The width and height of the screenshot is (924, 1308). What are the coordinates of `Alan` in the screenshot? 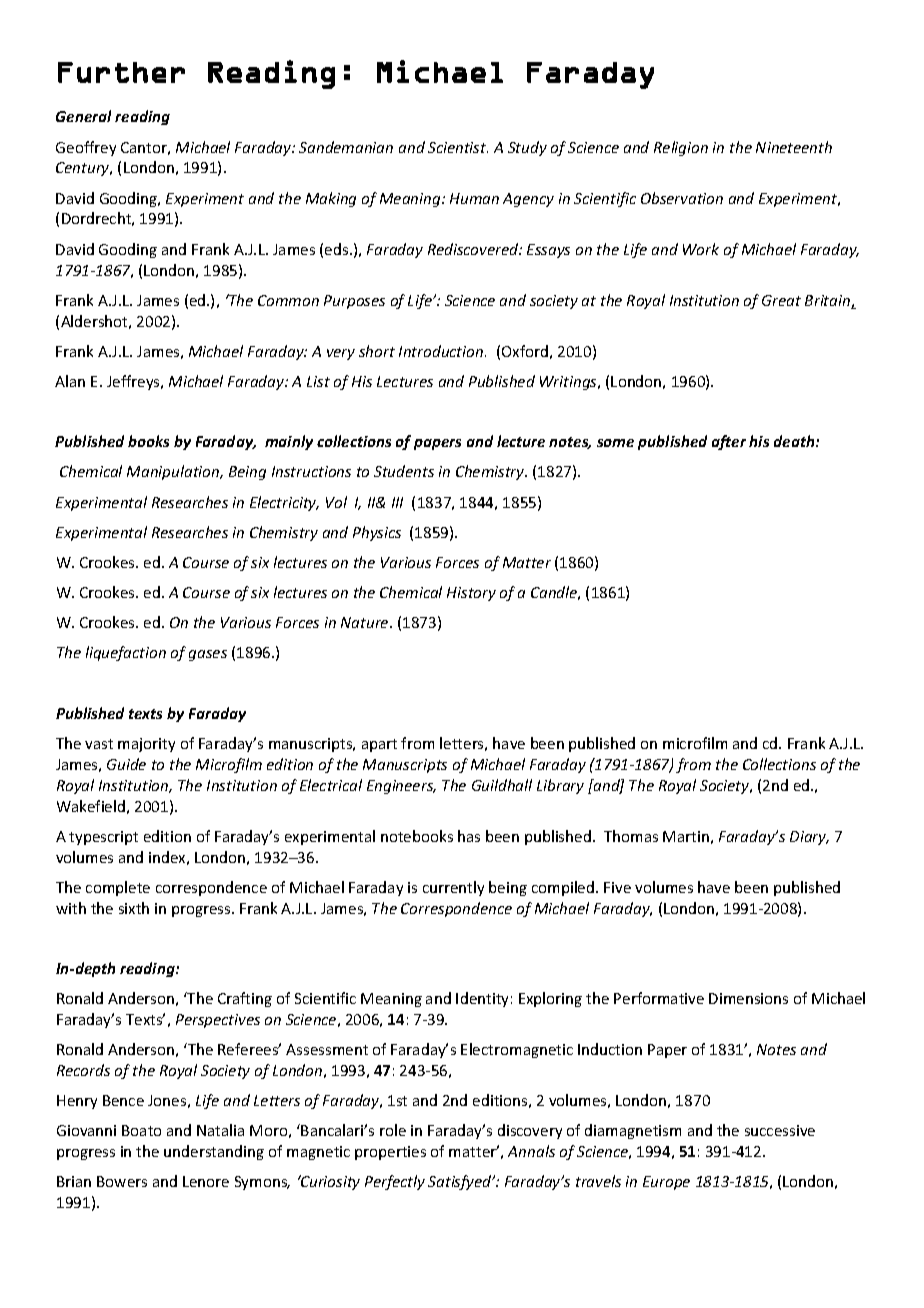 It's located at (70, 381).
